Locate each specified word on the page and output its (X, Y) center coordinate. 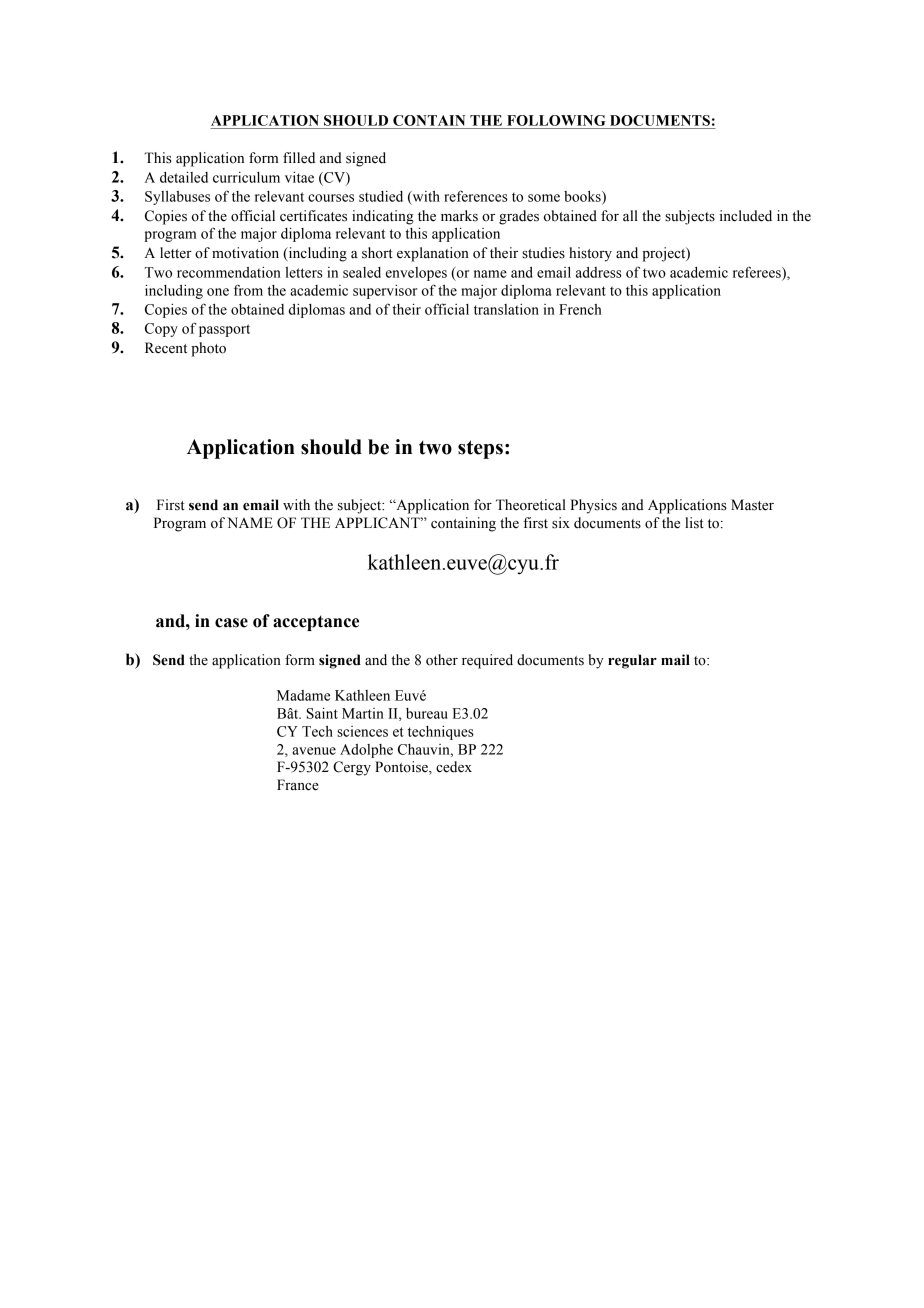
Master (752, 505)
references (476, 196)
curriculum (246, 177)
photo (208, 349)
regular (632, 661)
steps (480, 449)
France (298, 785)
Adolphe (366, 751)
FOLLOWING (556, 120)
